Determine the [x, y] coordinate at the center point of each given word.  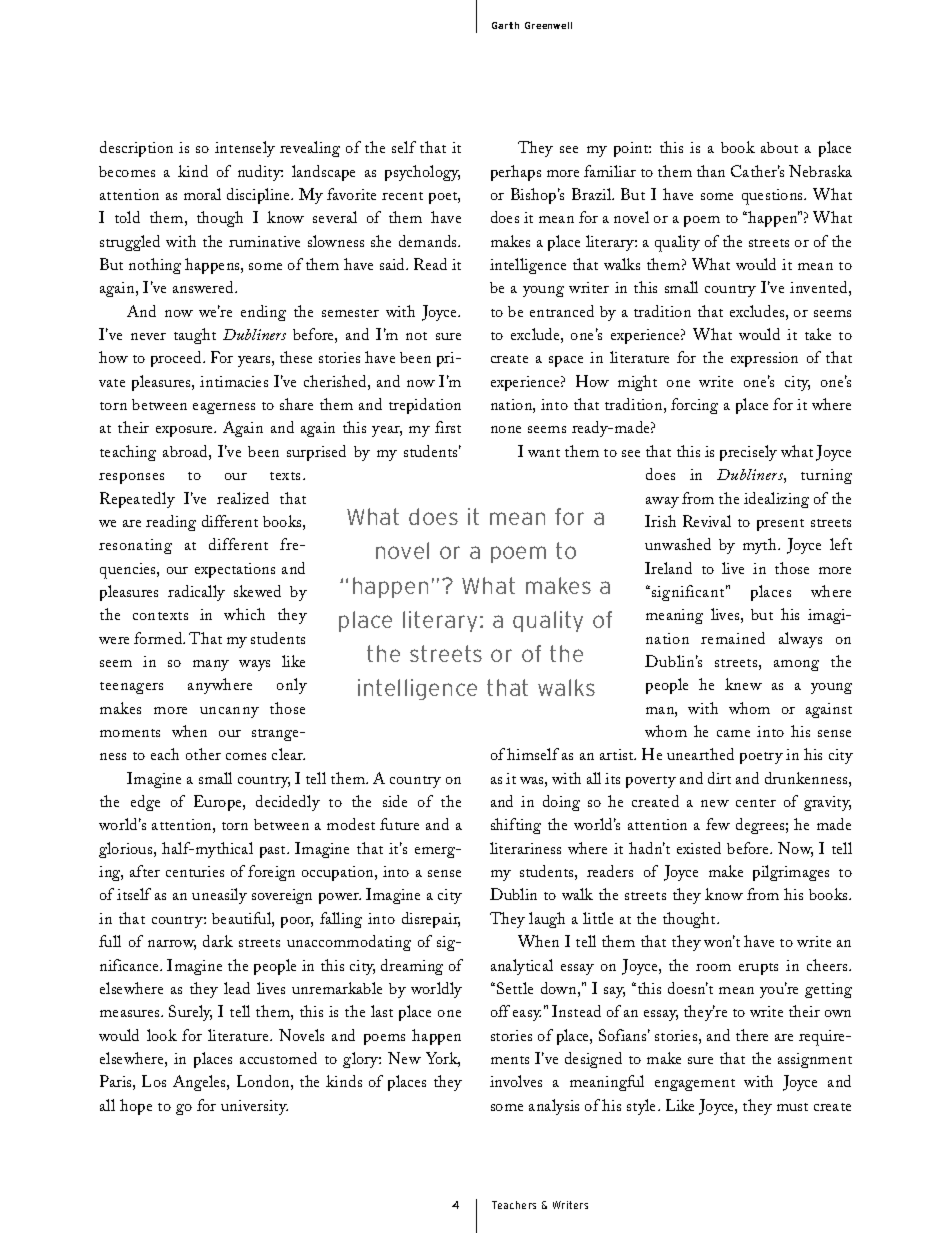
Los [154, 1081]
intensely [245, 149]
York [443, 1059]
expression [764, 359]
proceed [178, 359]
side [395, 801]
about [779, 147]
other [203, 754]
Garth [505, 25]
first [448, 427]
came [733, 733]
